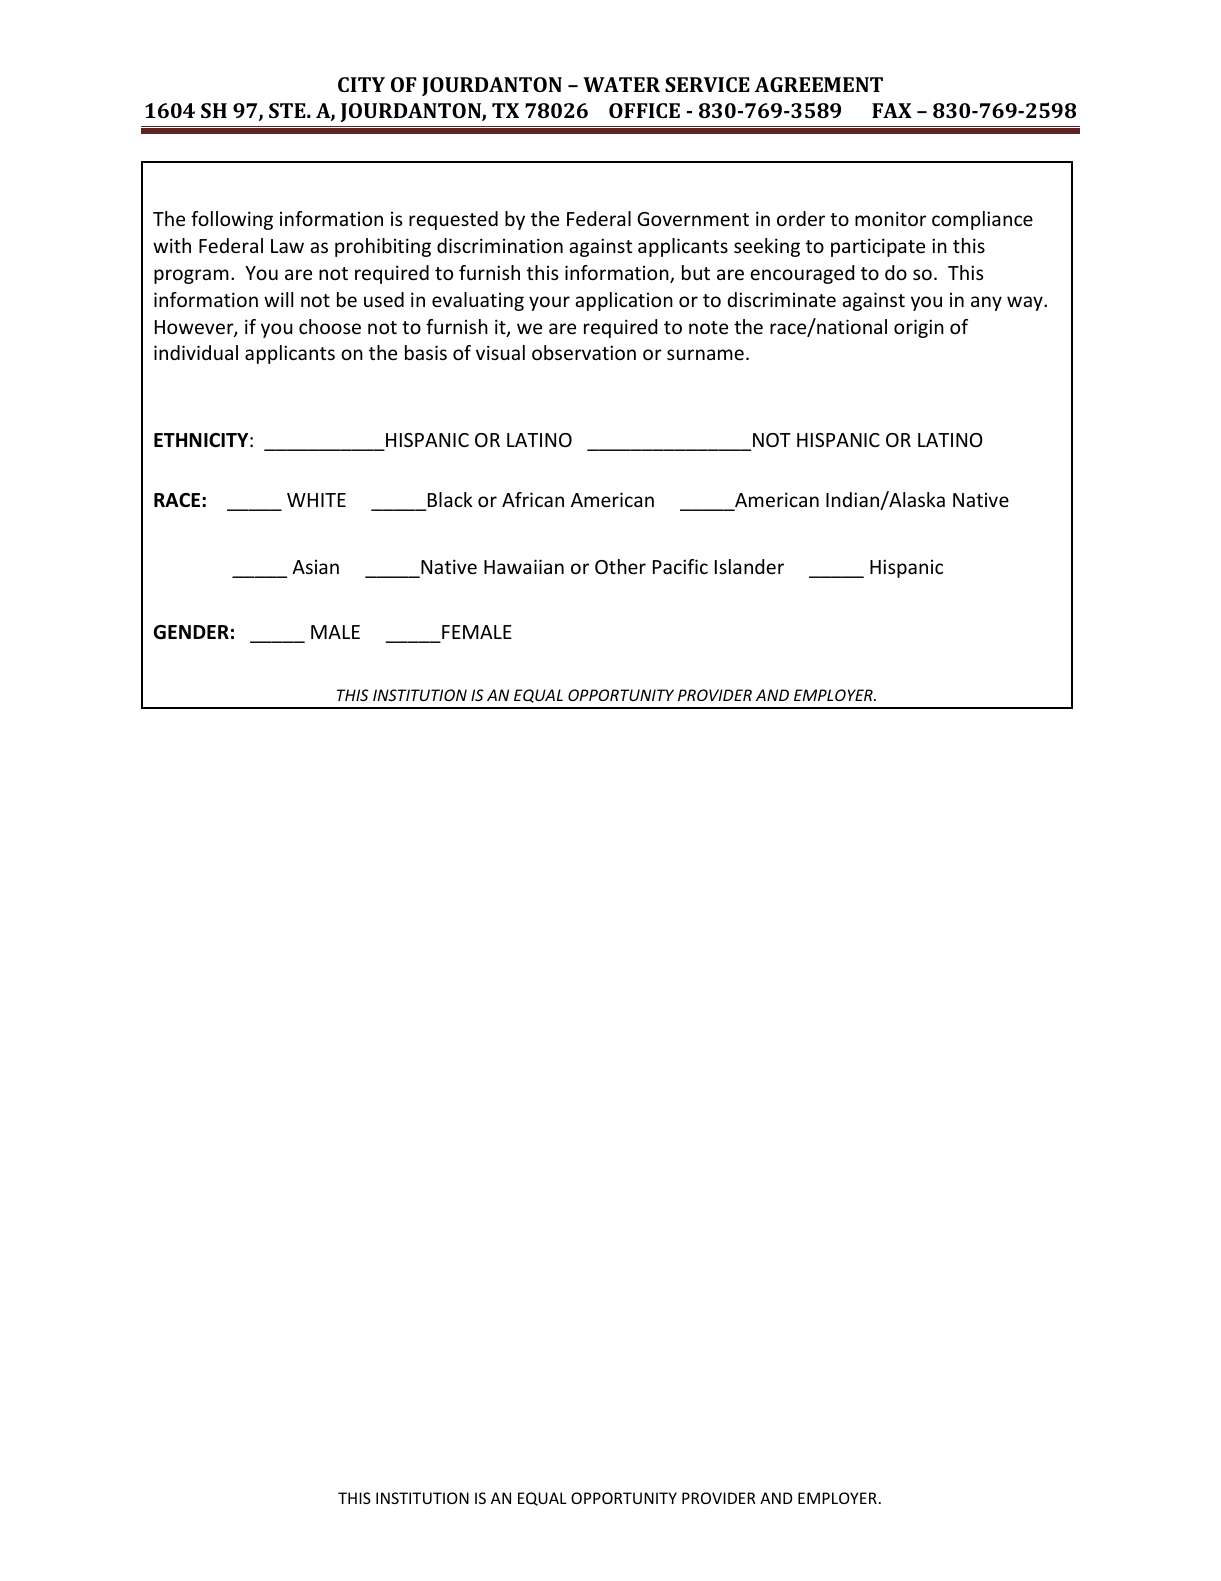 The image size is (1221, 1581). What do you see at coordinates (624, 301) in the screenshot?
I see `application` at bounding box center [624, 301].
